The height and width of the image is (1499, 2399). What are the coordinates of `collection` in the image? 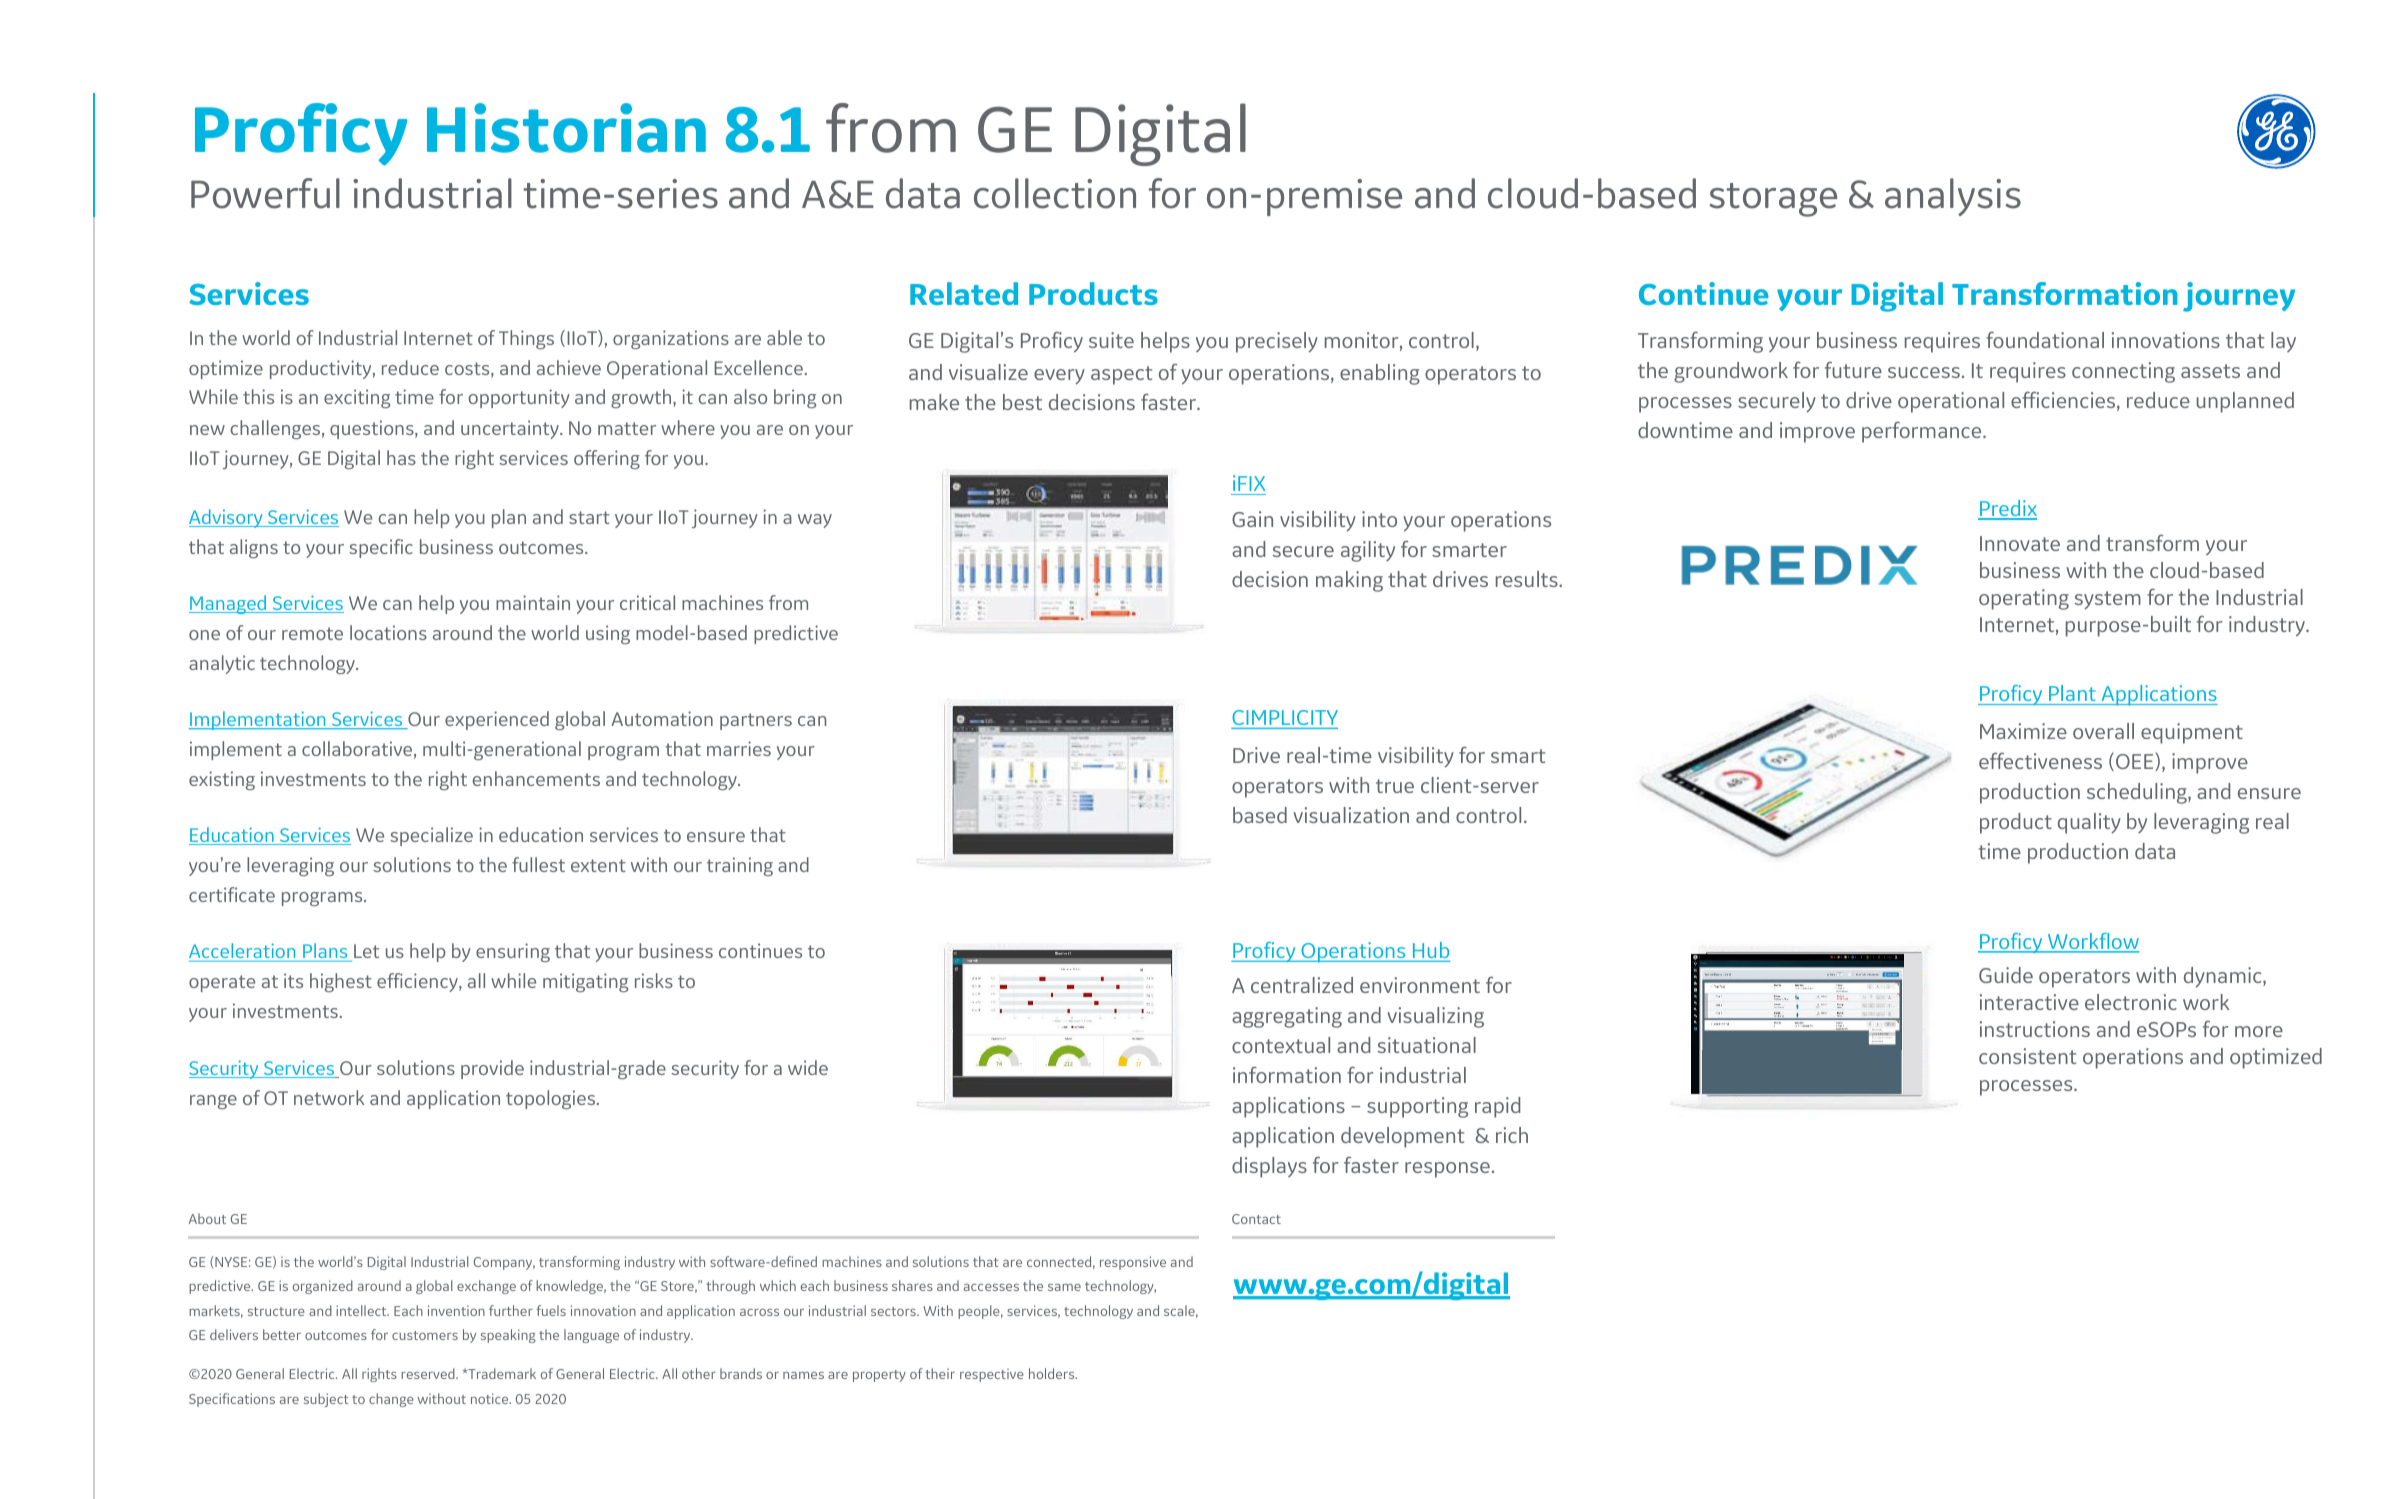 It's located at (1055, 193).
